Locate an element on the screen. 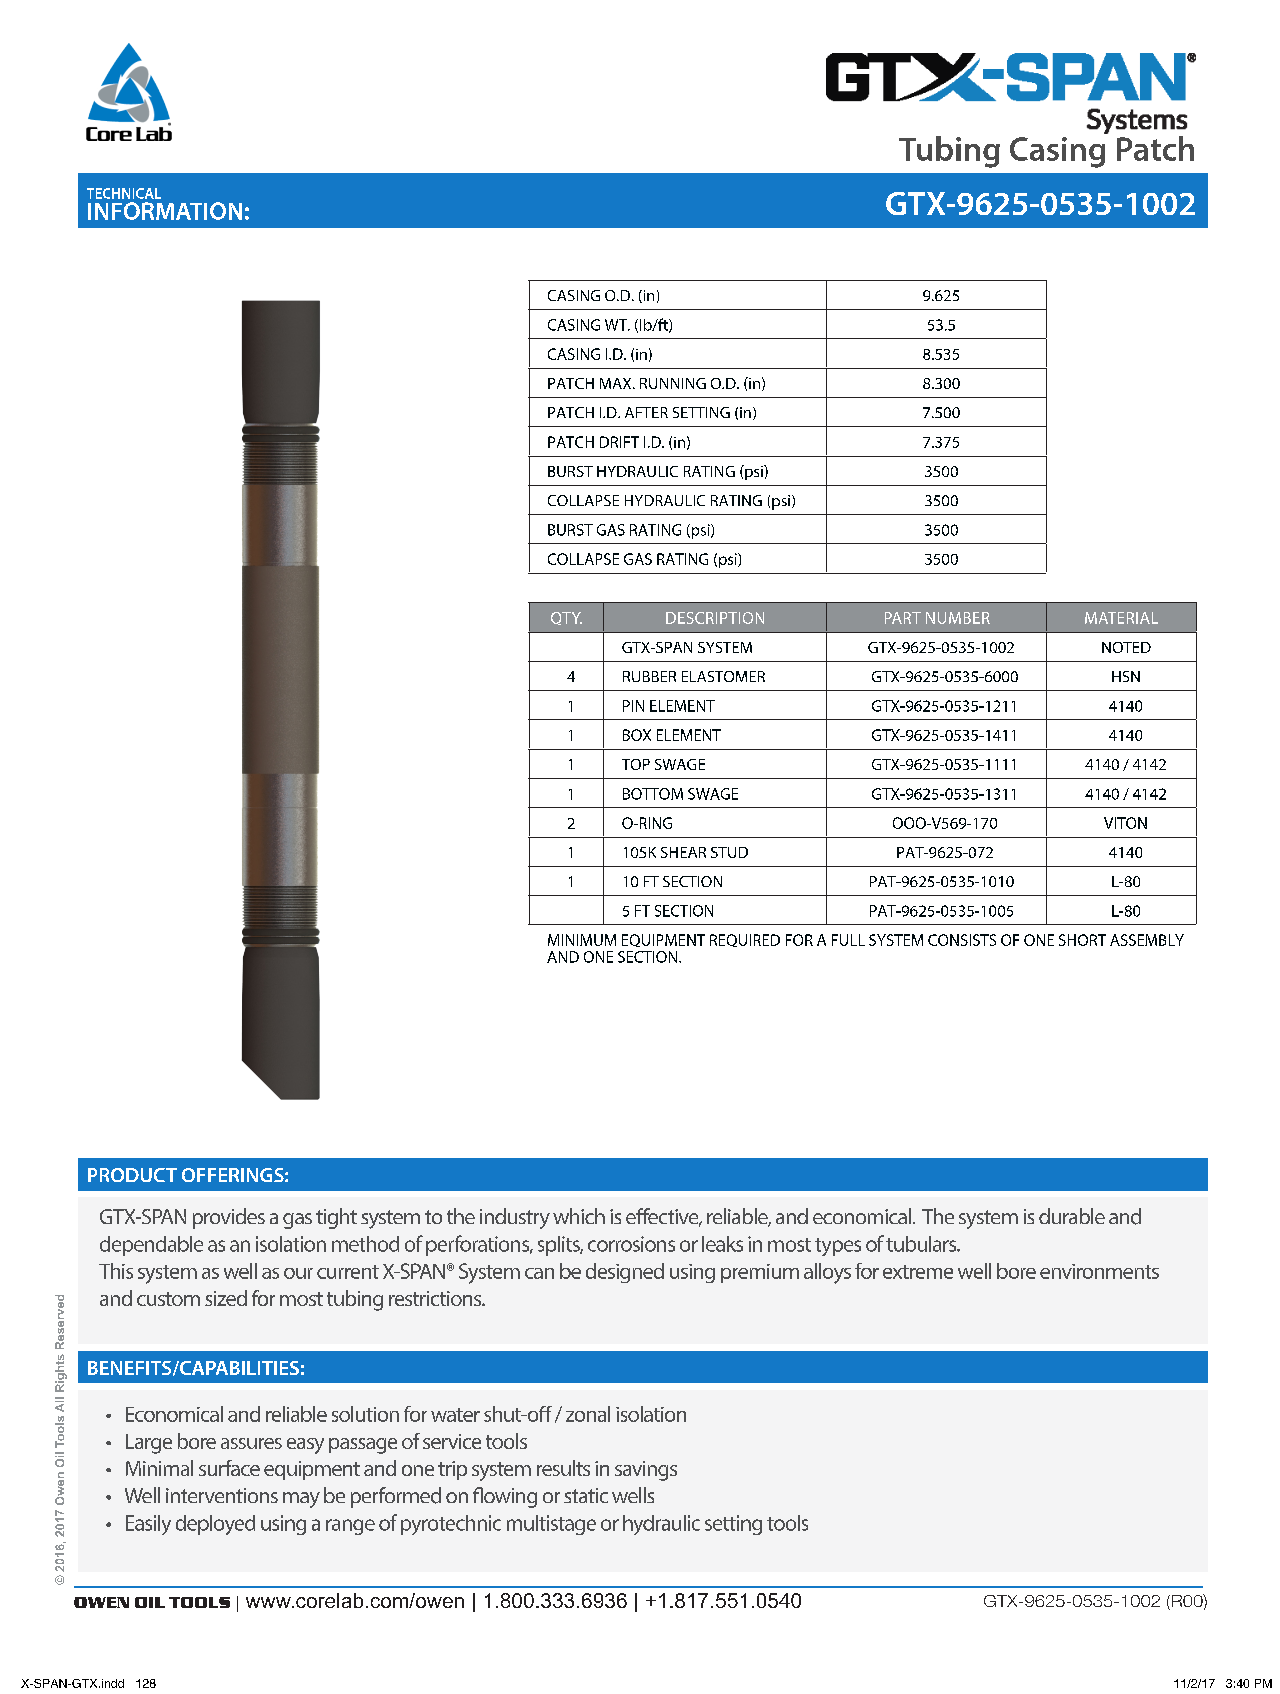 This screenshot has width=1280, height=1694. AFTER is located at coordinates (646, 412).
